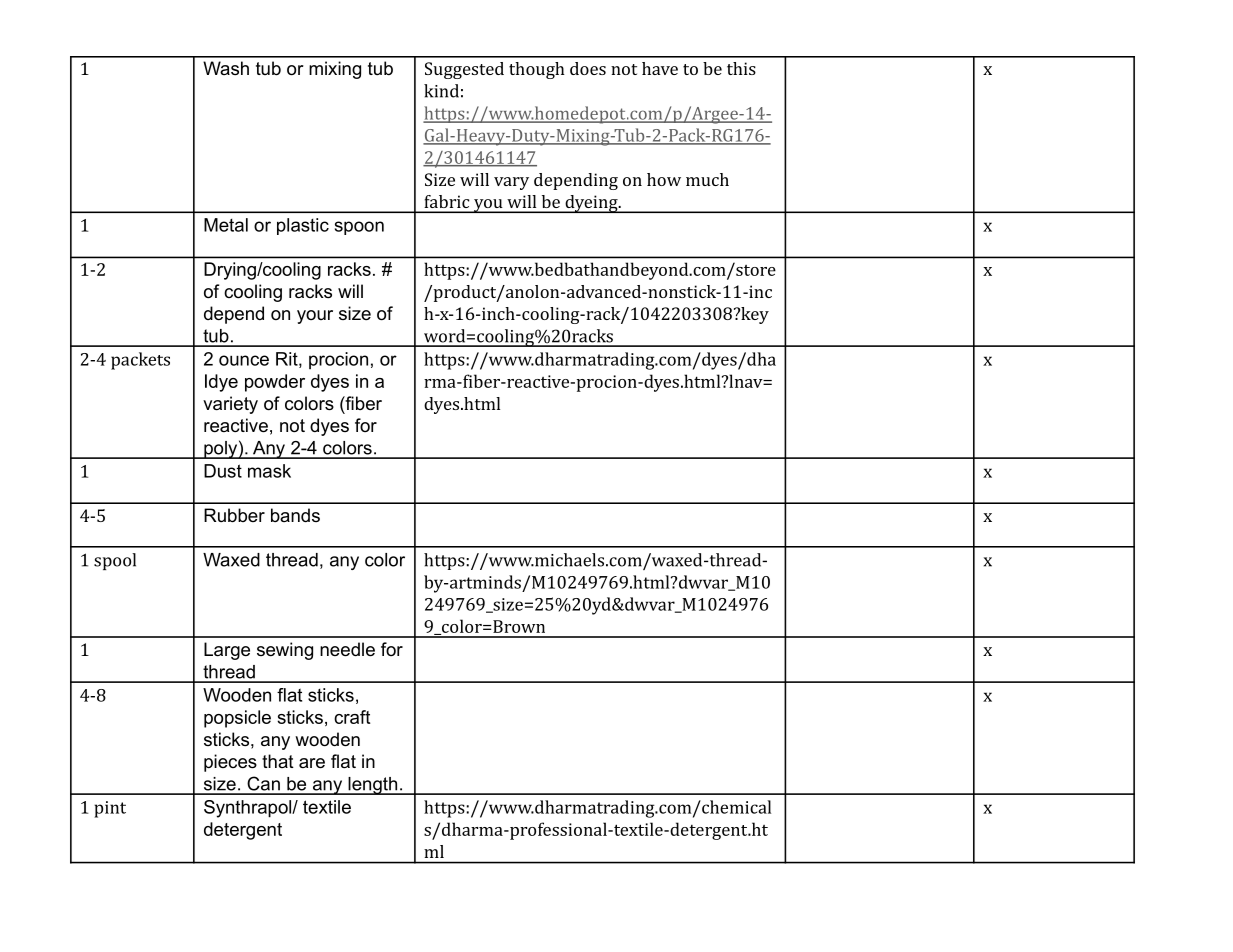  Describe the element at coordinates (372, 786) in the screenshot. I see `length` at that location.
